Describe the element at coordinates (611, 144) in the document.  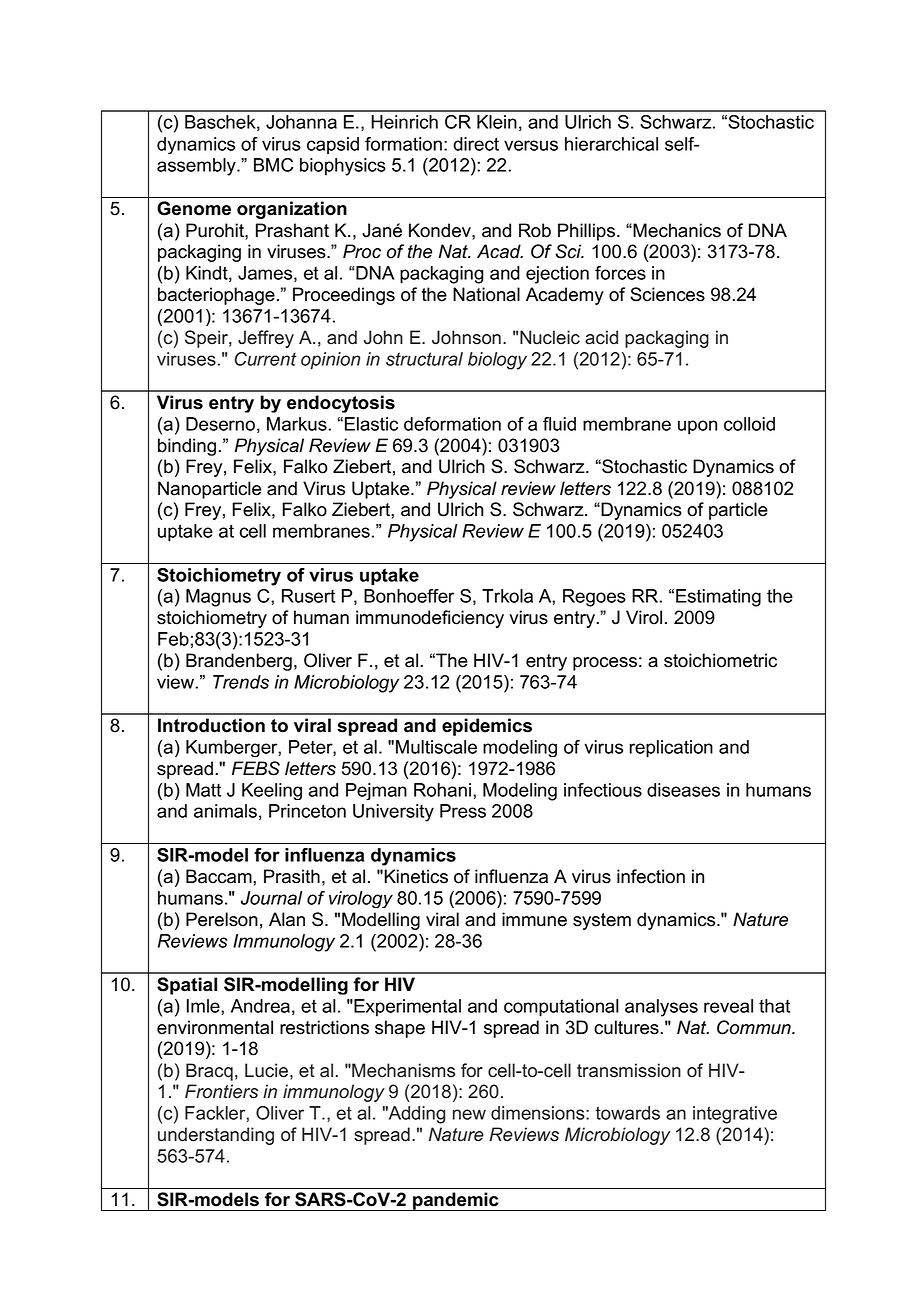
I see `hierarchical` at that location.
